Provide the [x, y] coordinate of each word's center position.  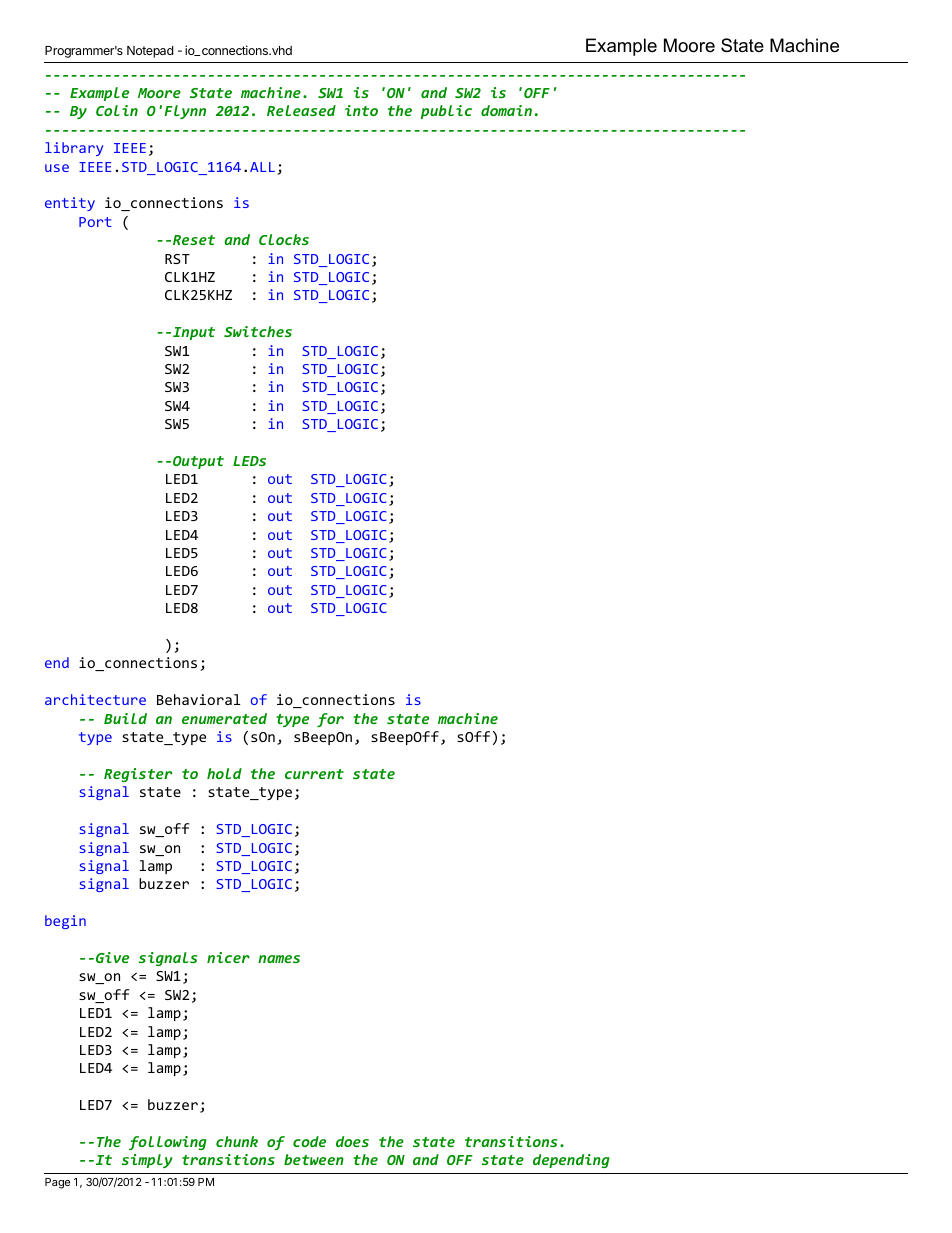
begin [65, 922]
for [330, 720]
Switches [258, 331]
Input [194, 333]
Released [301, 110]
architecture [95, 699]
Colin [117, 110]
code [309, 1141]
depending [571, 1161]
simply [147, 1161]
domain [506, 110]
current [314, 774]
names [279, 959]
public [446, 112]
